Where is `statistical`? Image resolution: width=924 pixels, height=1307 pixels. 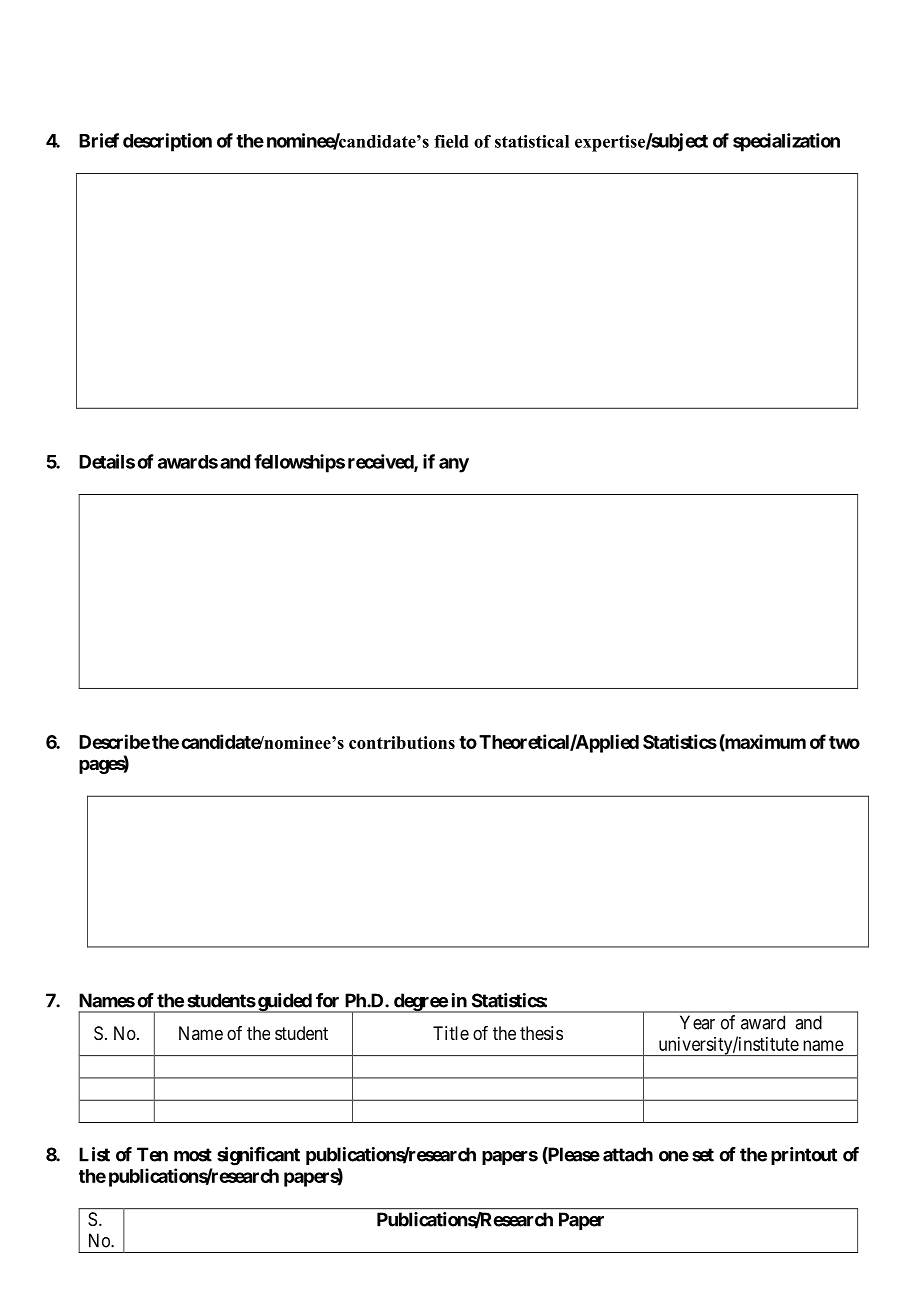
statistical is located at coordinates (532, 141).
